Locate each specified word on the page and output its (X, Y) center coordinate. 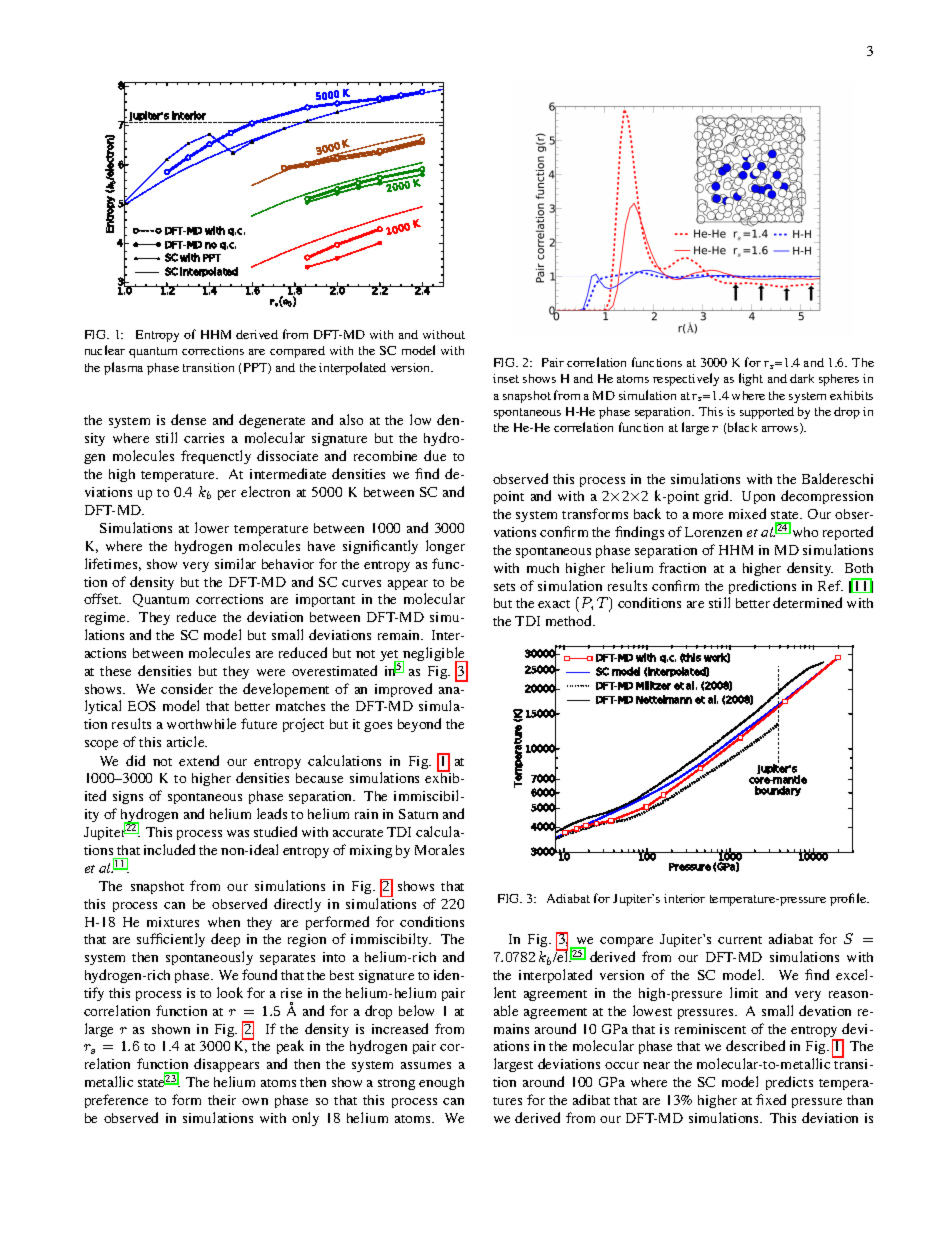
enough (441, 1083)
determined (807, 602)
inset (506, 378)
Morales (439, 849)
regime (107, 618)
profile (849, 899)
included (169, 849)
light (751, 379)
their (222, 1100)
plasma (123, 368)
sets (504, 587)
